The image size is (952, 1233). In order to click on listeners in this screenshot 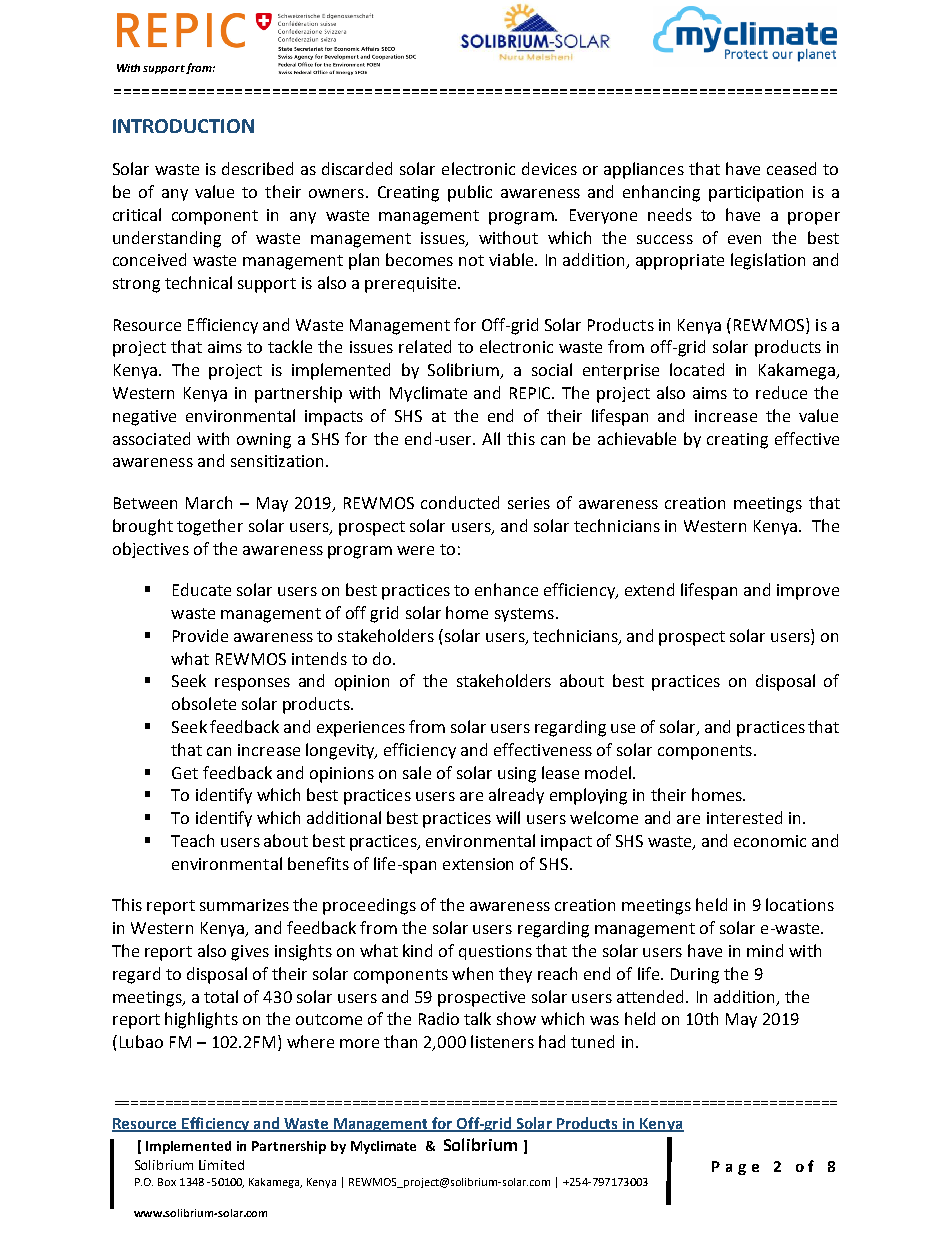, I will do `click(502, 1041)`.
